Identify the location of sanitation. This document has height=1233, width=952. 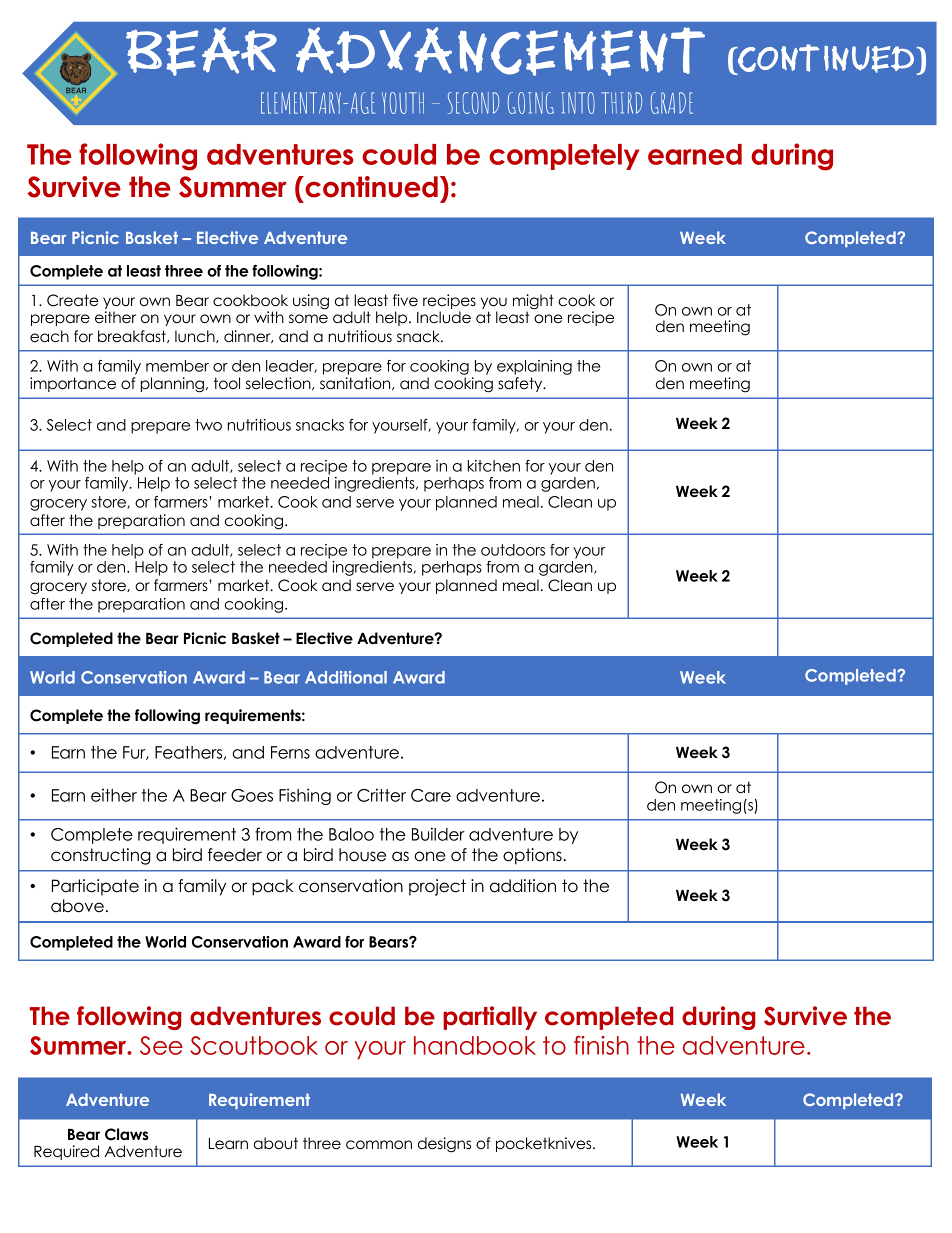
(356, 383).
